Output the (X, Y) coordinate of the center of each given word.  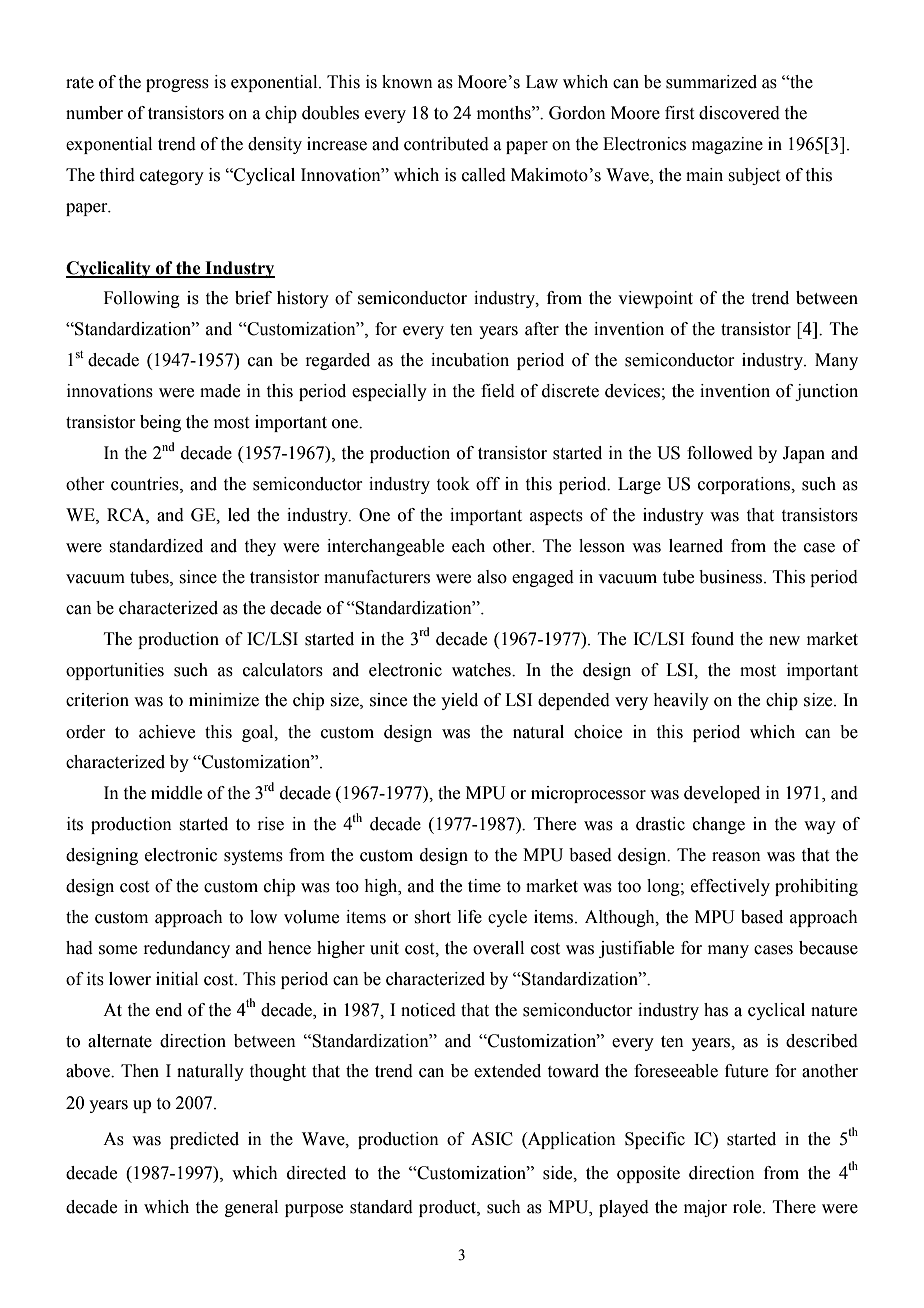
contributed (446, 144)
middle (176, 793)
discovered (739, 113)
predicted (204, 1140)
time (484, 886)
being (160, 423)
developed (722, 794)
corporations (745, 485)
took (453, 484)
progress (177, 85)
